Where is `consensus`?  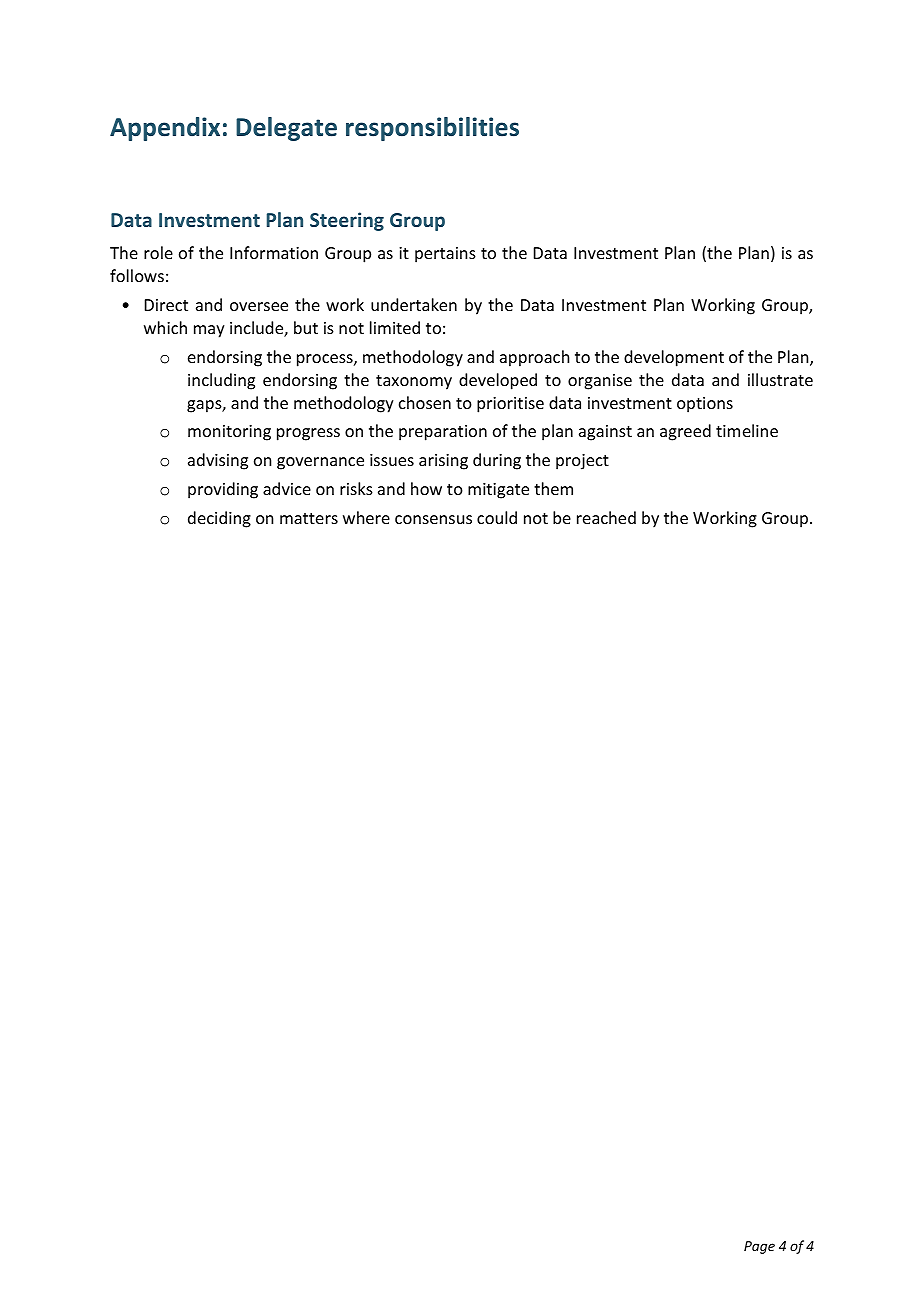
consensus is located at coordinates (433, 519).
